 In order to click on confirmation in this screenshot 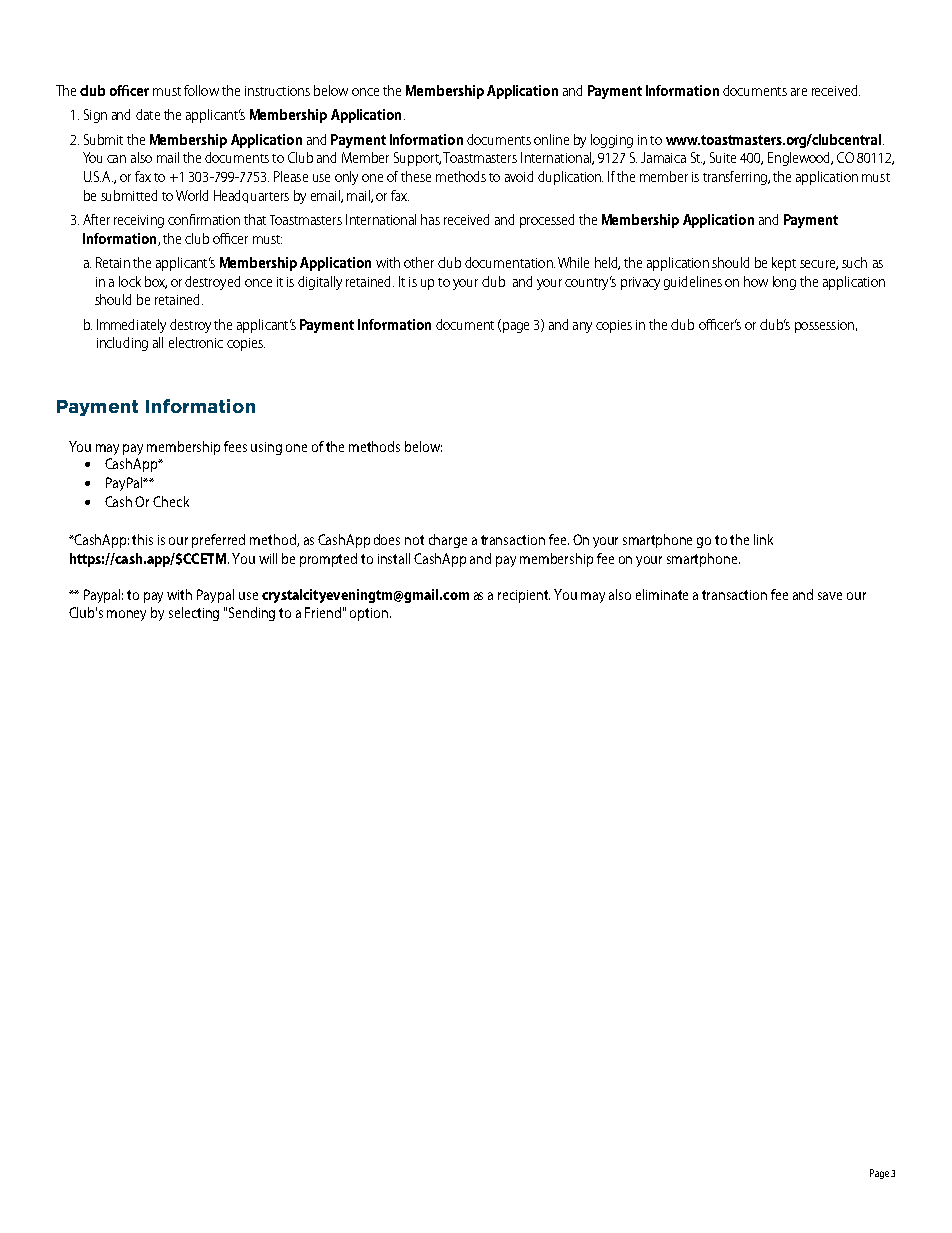, I will do `click(204, 219)`.
